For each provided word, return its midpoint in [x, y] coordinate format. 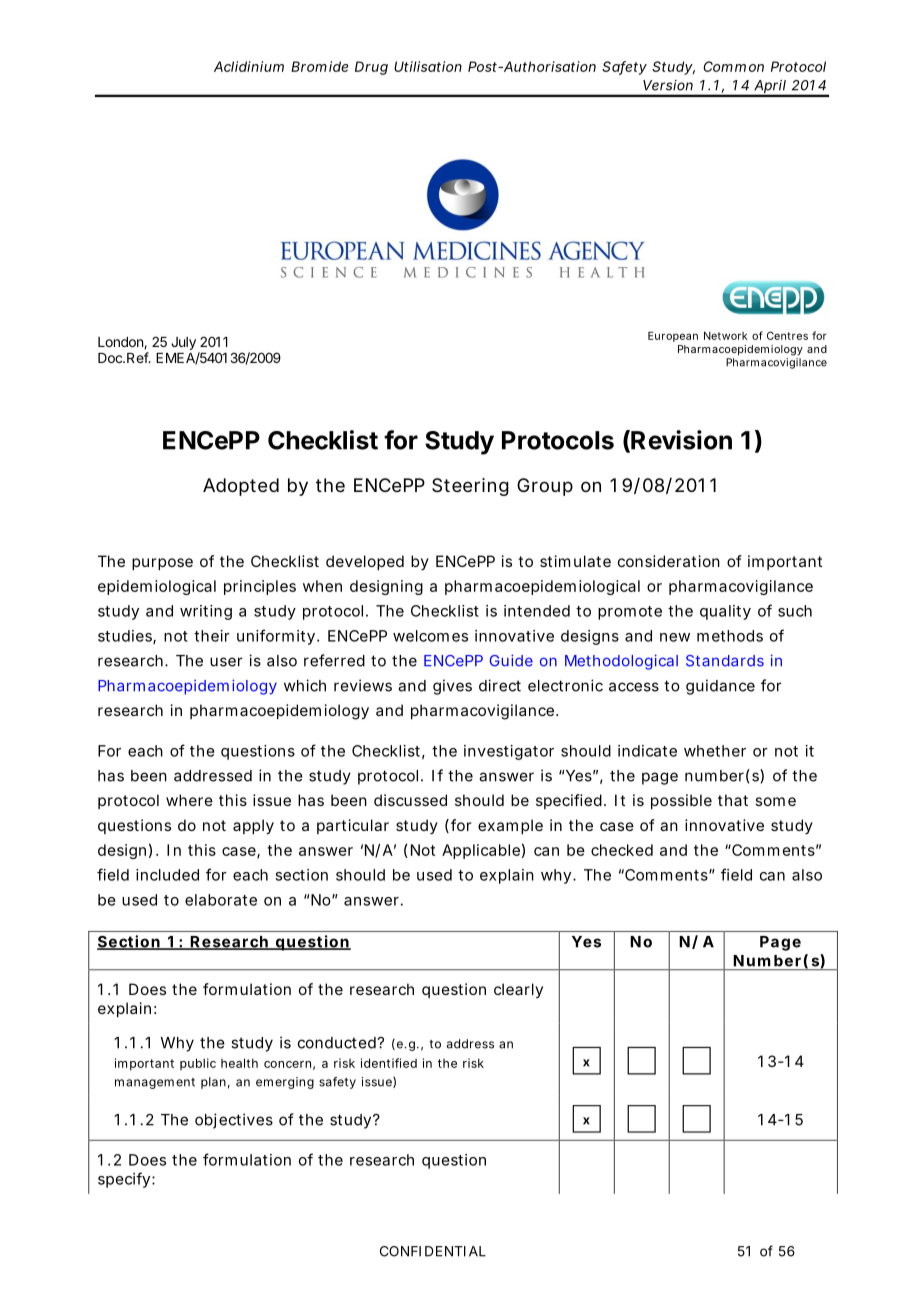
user [226, 662]
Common [733, 66]
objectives [234, 1121]
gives [452, 687]
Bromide [319, 66]
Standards [725, 661]
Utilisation [428, 66]
